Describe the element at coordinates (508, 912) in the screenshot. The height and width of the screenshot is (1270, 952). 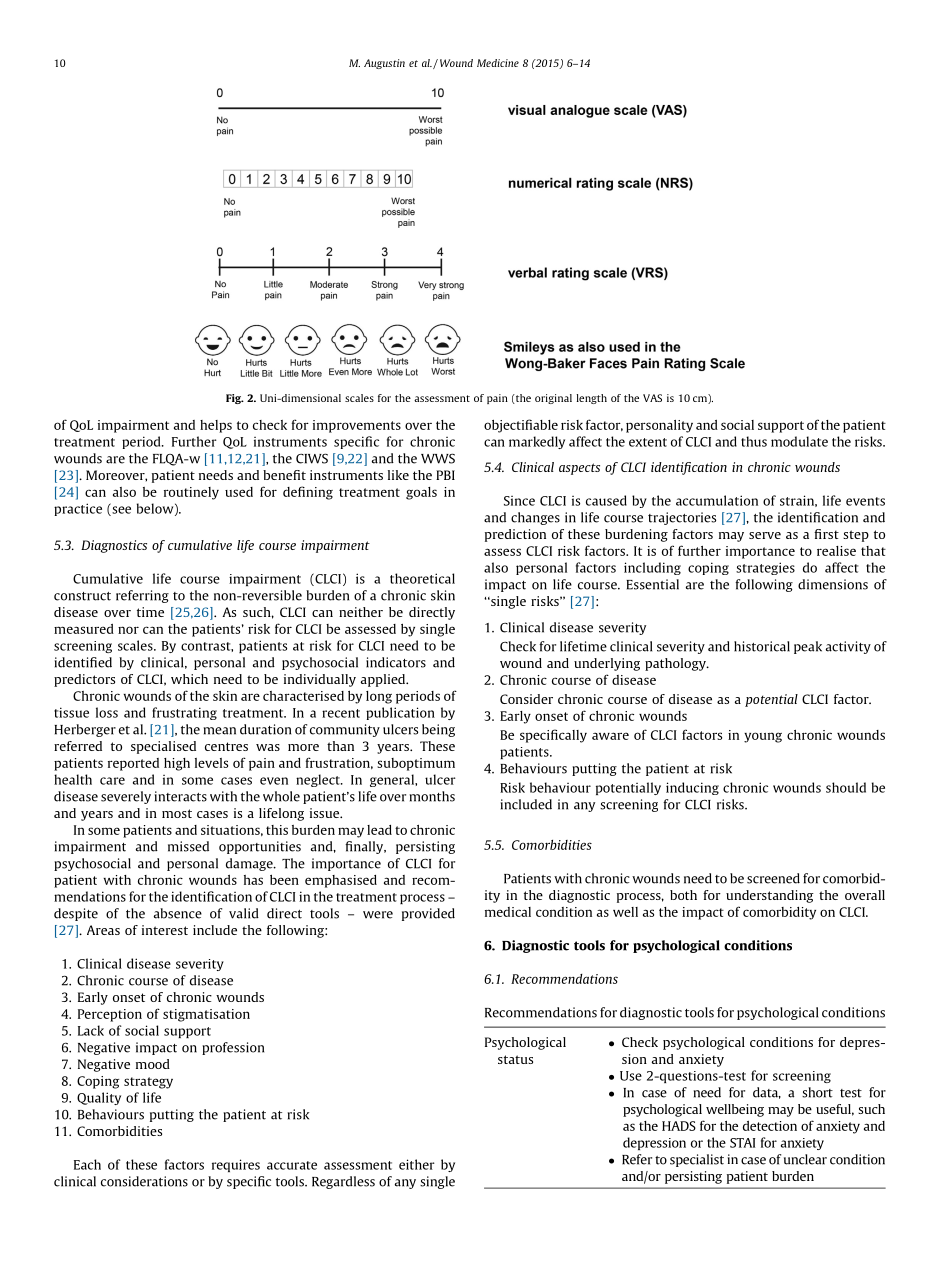
I see `medical` at that location.
